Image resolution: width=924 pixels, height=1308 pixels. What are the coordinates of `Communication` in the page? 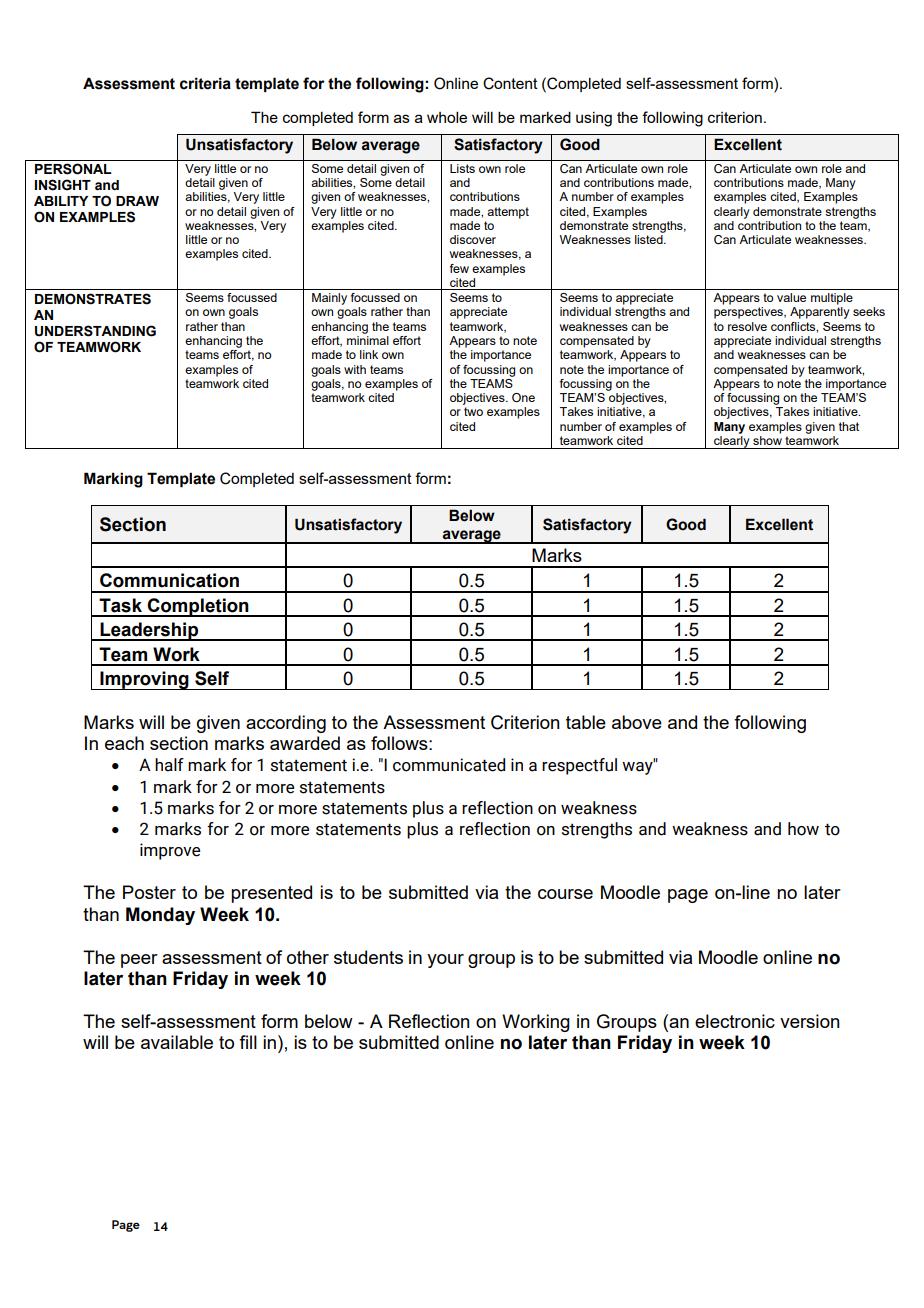 It's located at (169, 580).
